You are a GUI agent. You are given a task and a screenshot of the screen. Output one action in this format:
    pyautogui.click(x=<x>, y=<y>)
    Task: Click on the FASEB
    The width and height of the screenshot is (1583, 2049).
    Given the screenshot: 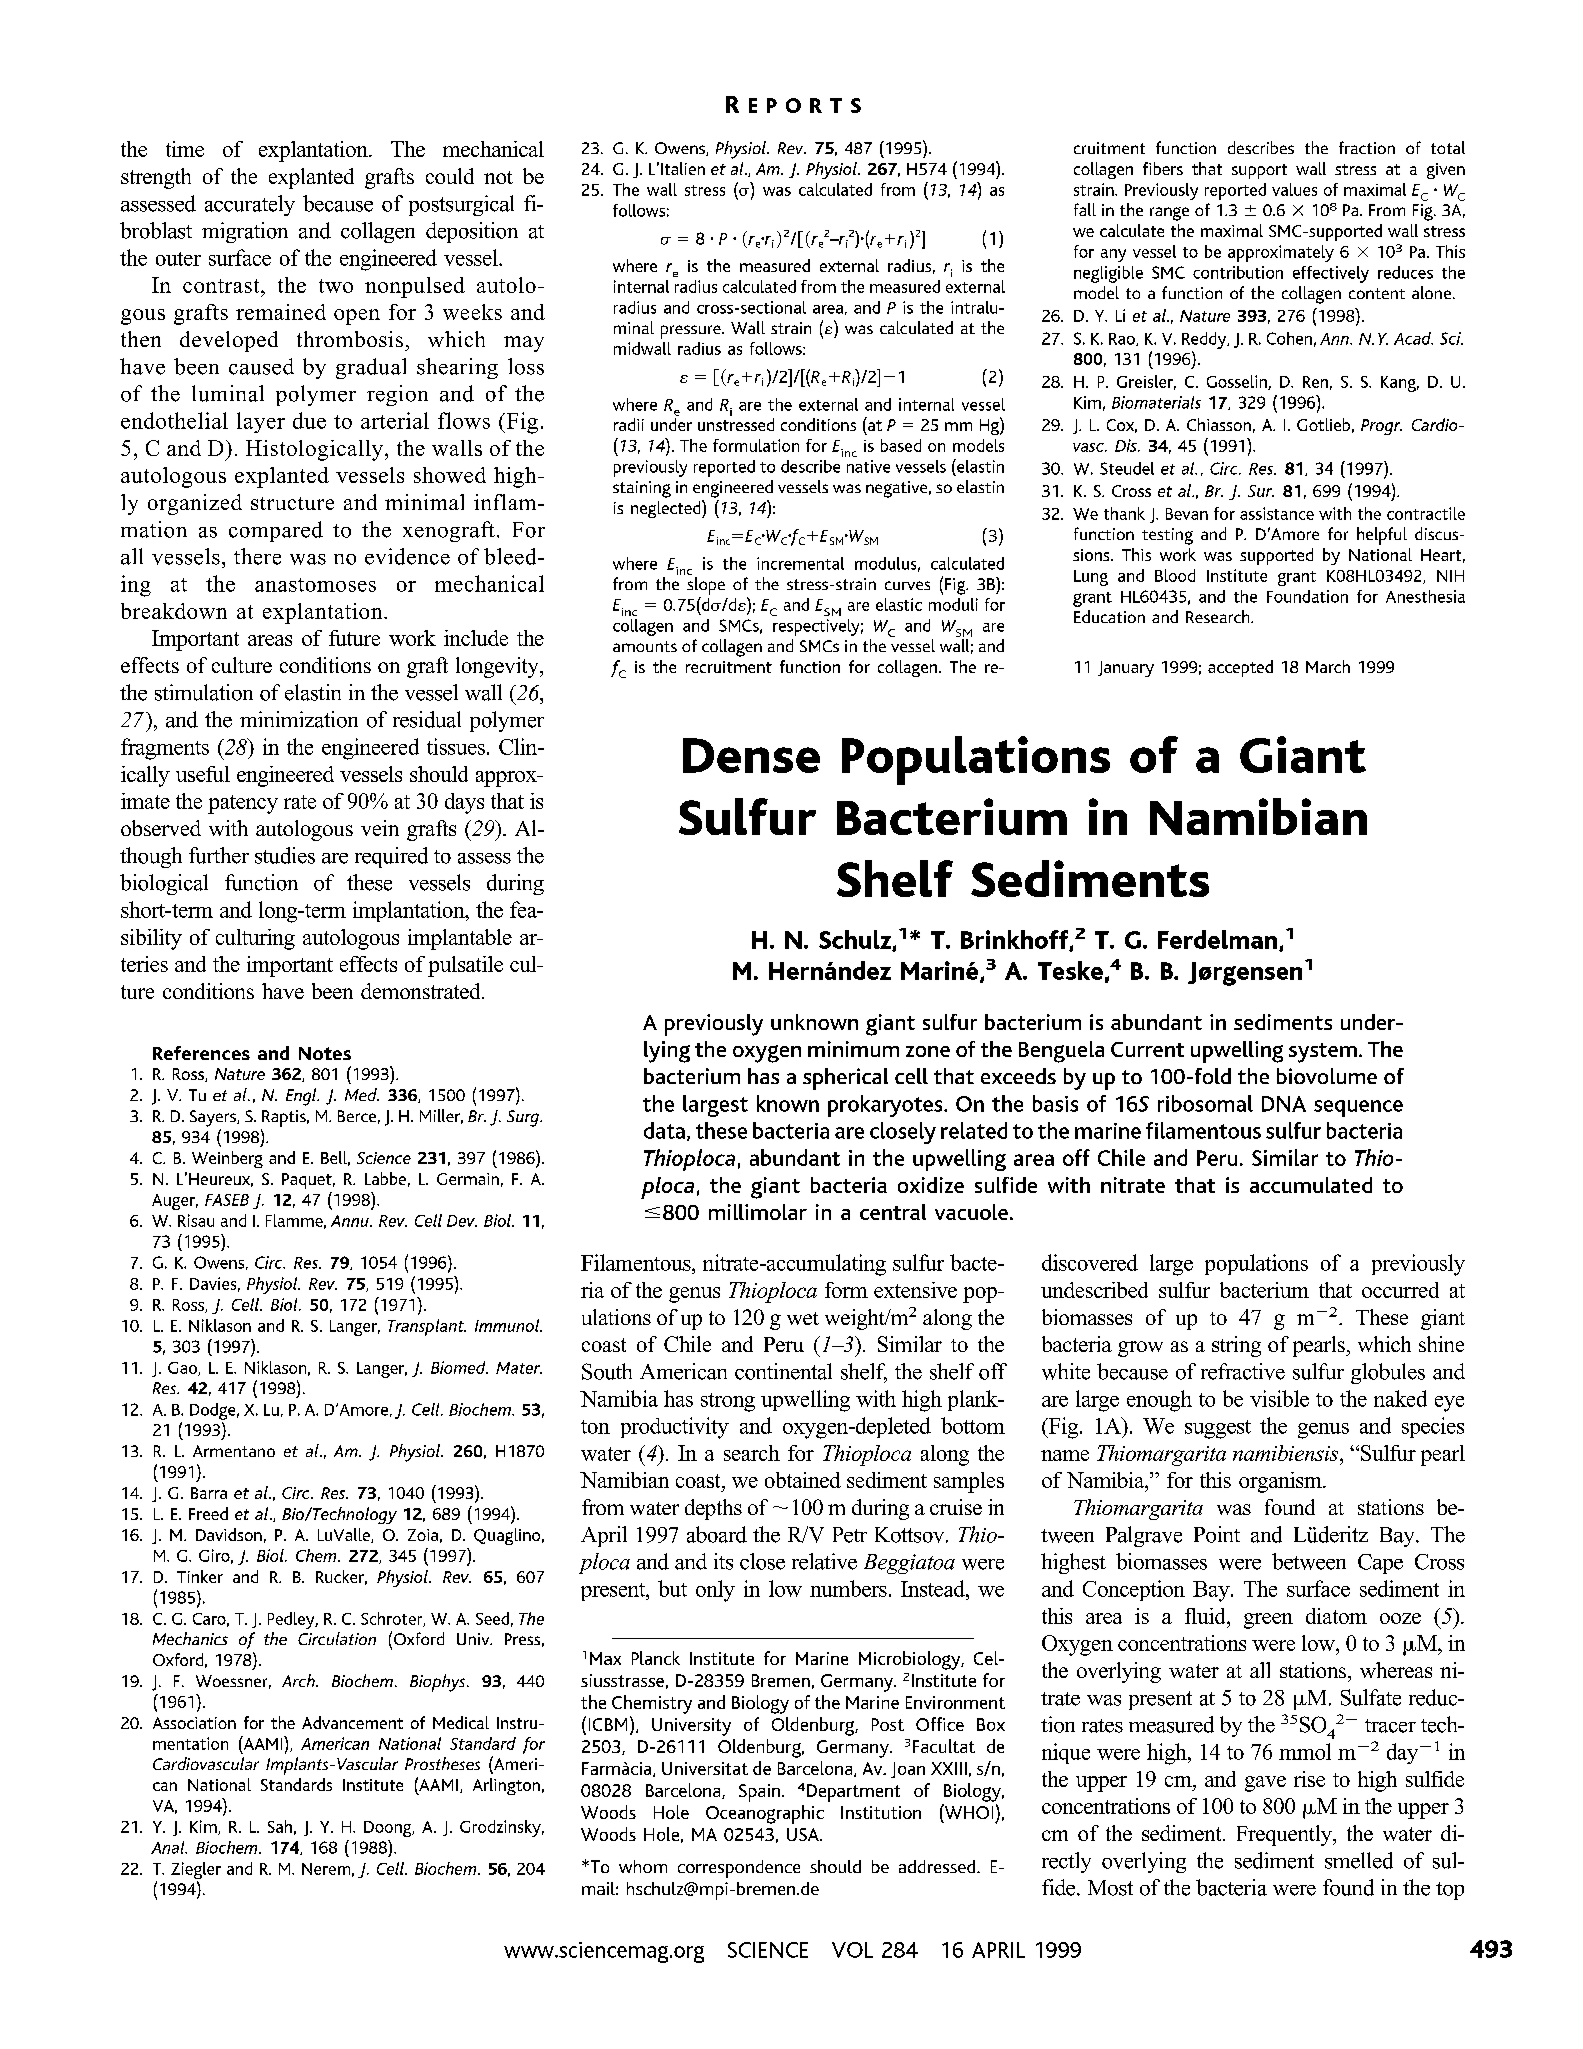 What is the action you would take?
    pyautogui.click(x=227, y=1200)
